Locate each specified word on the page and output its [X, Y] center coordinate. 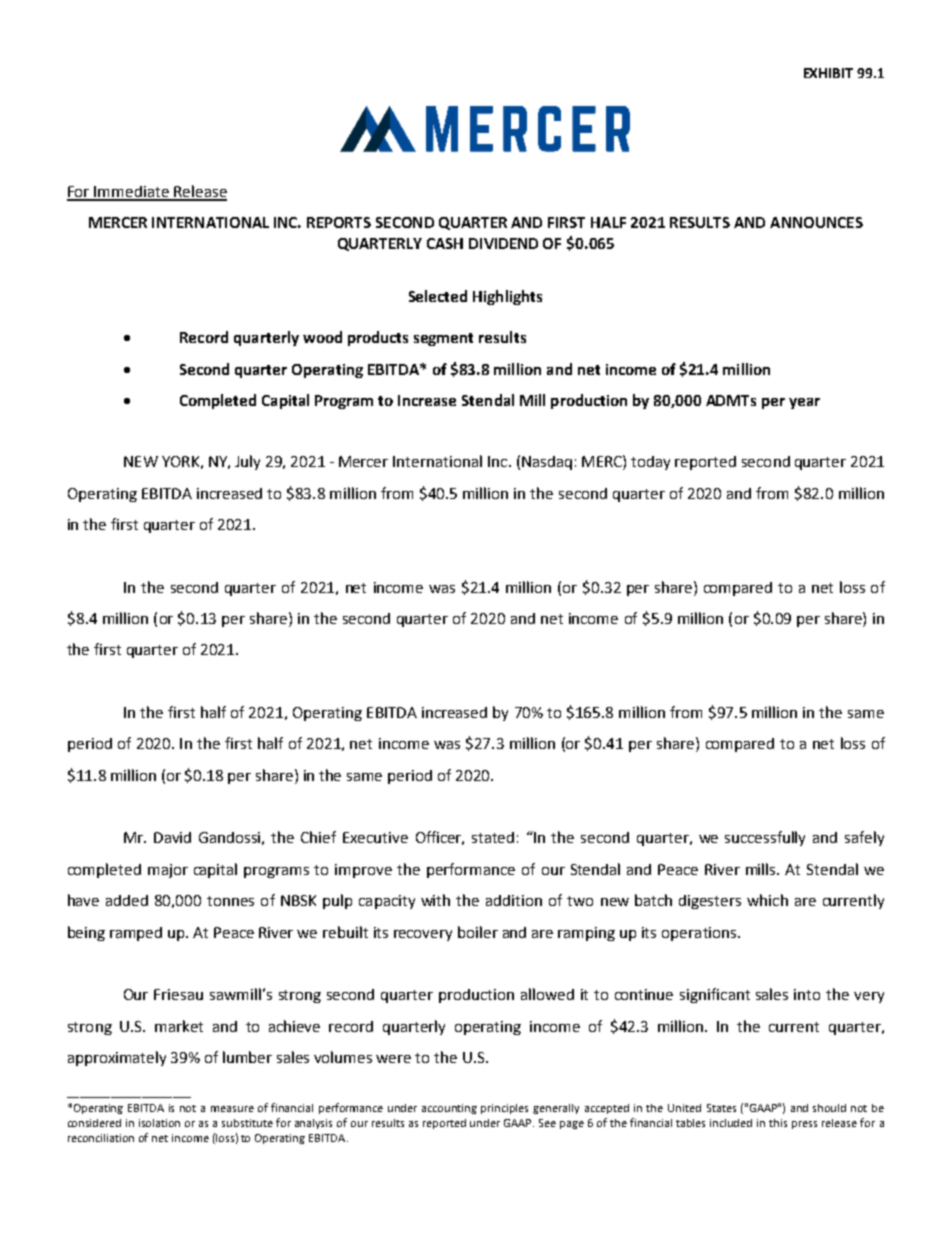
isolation [159, 1123]
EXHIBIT [828, 73]
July [247, 462]
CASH [445, 243]
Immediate [132, 193]
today [650, 463]
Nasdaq [547, 463]
